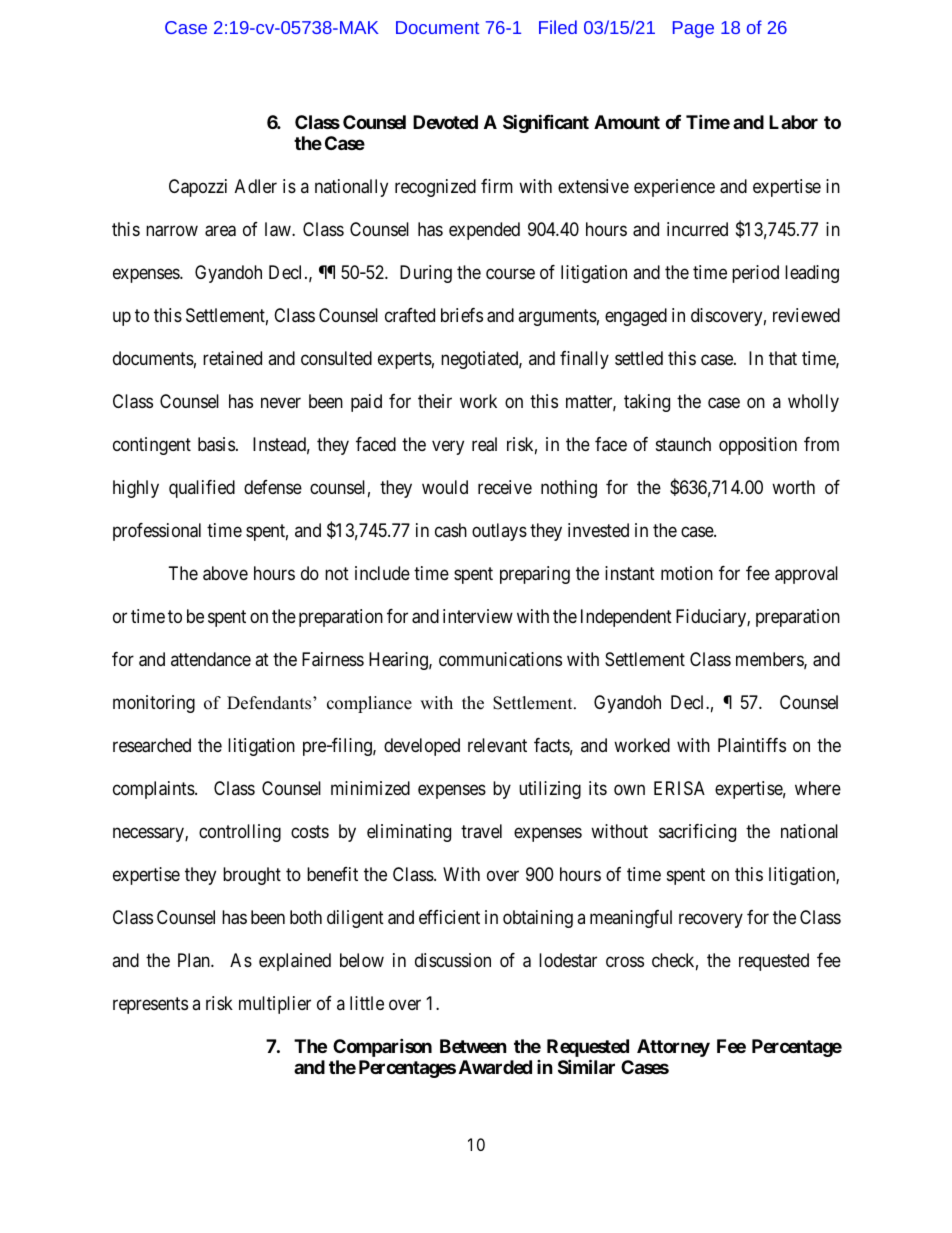  I want to click on ERISA, so click(679, 788).
